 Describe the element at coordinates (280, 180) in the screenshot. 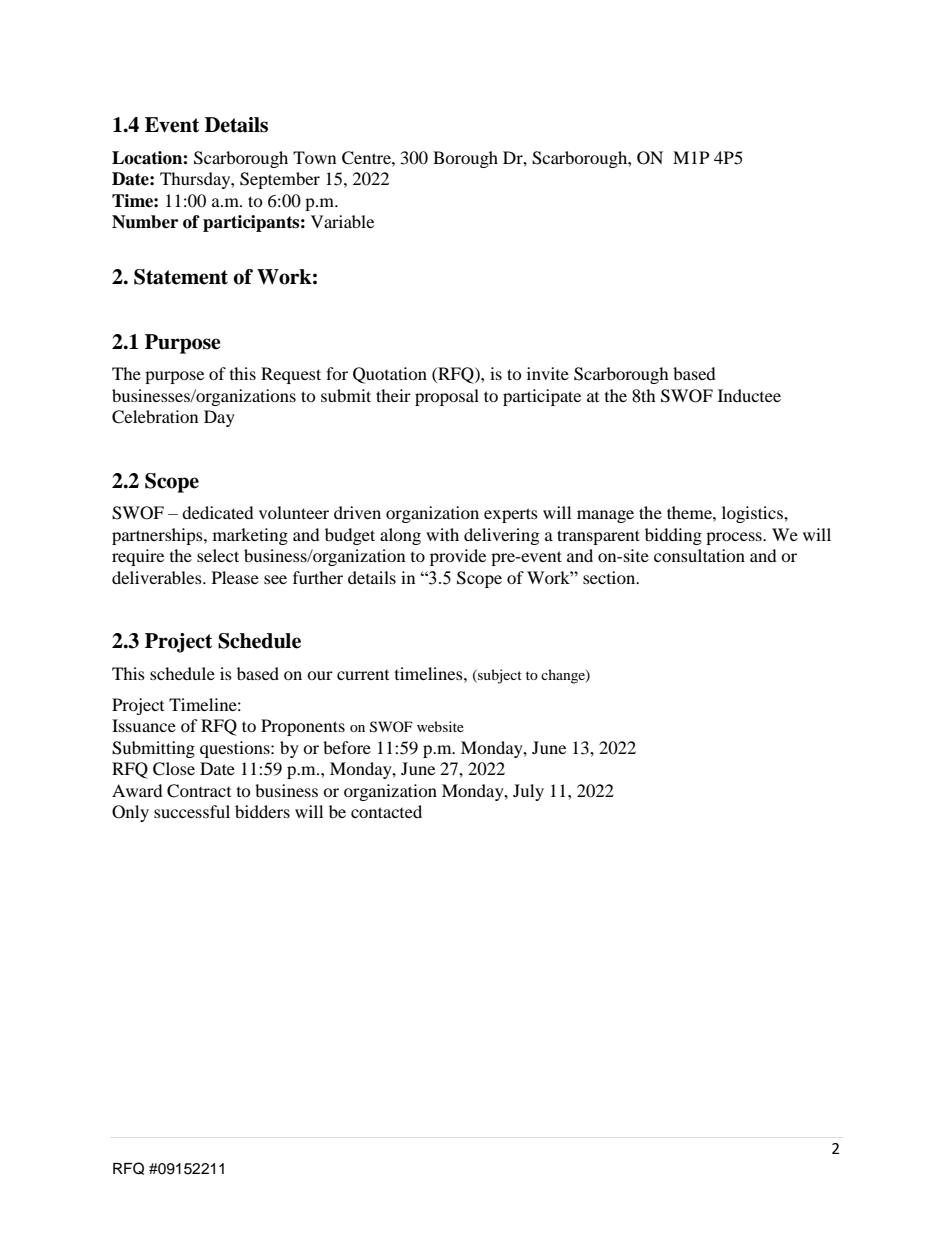

I see `September` at that location.
